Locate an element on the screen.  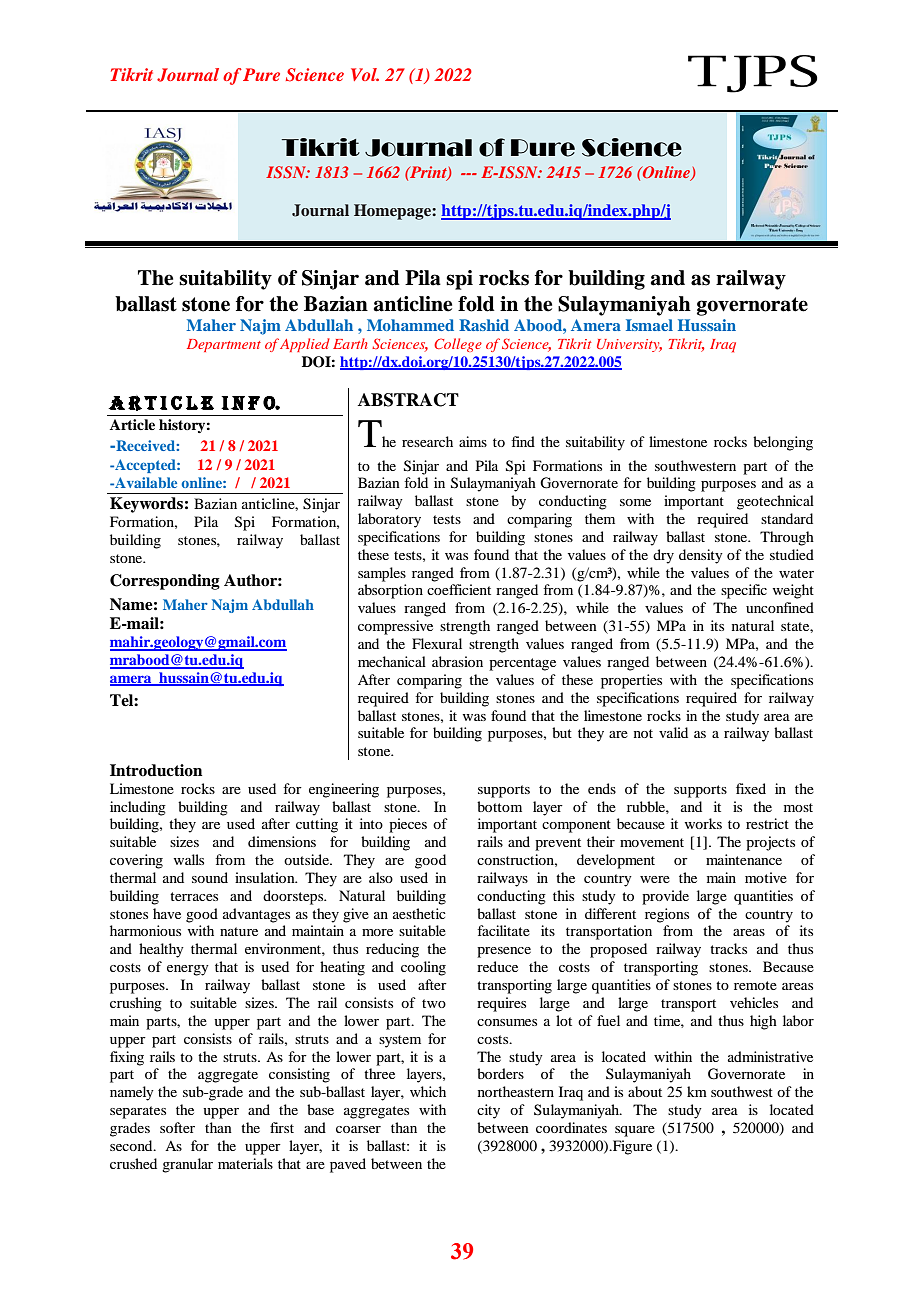
square is located at coordinates (635, 1131).
